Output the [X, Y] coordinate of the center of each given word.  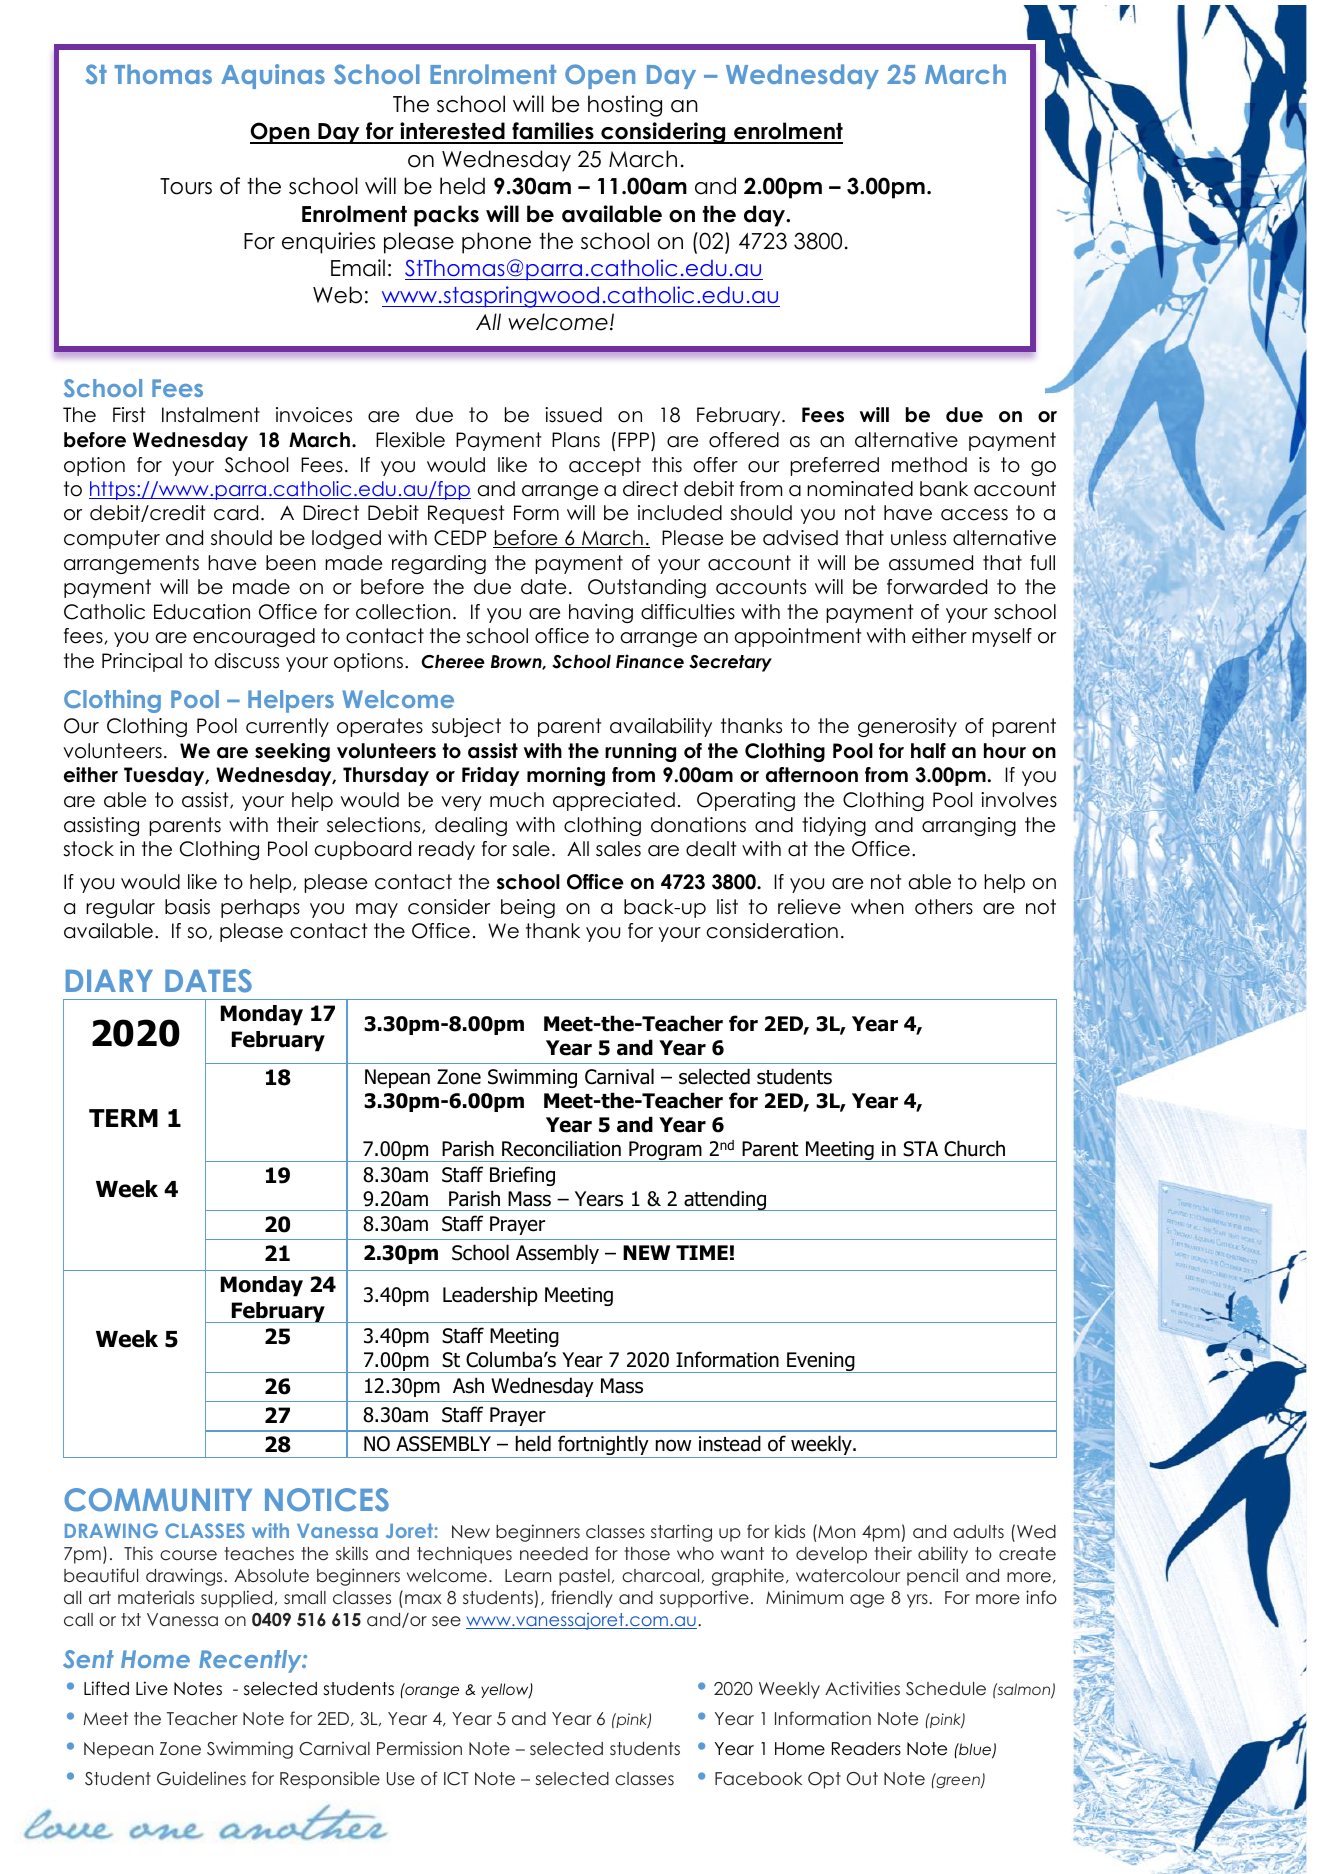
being [528, 908]
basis [187, 907]
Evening [821, 1362]
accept [605, 466]
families [553, 132]
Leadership [490, 1296]
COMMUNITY [158, 1500]
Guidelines [201, 1778]
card [236, 513]
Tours [186, 186]
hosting [625, 106]
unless [918, 538]
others [944, 907]
